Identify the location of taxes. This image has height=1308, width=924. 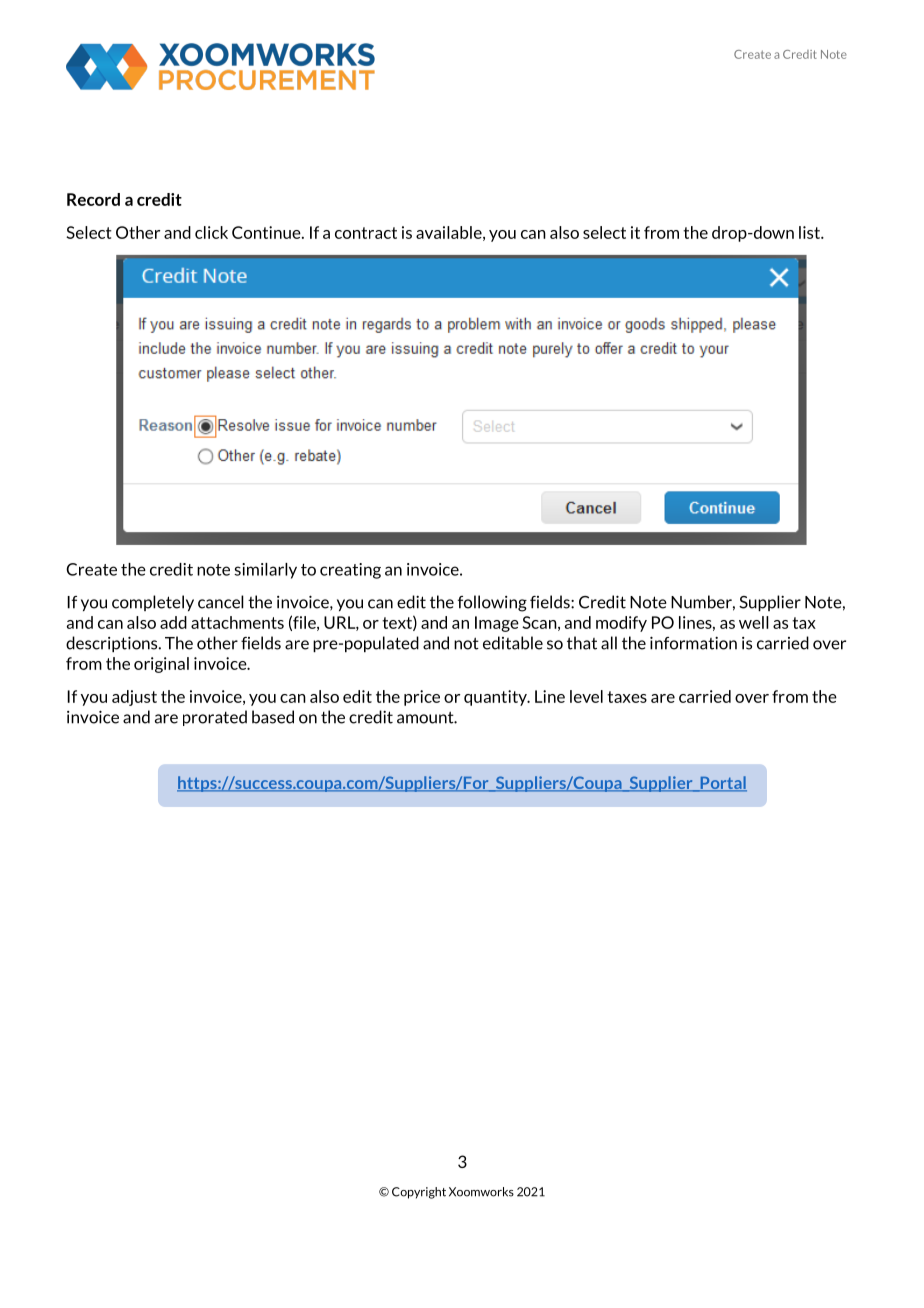
(627, 697).
